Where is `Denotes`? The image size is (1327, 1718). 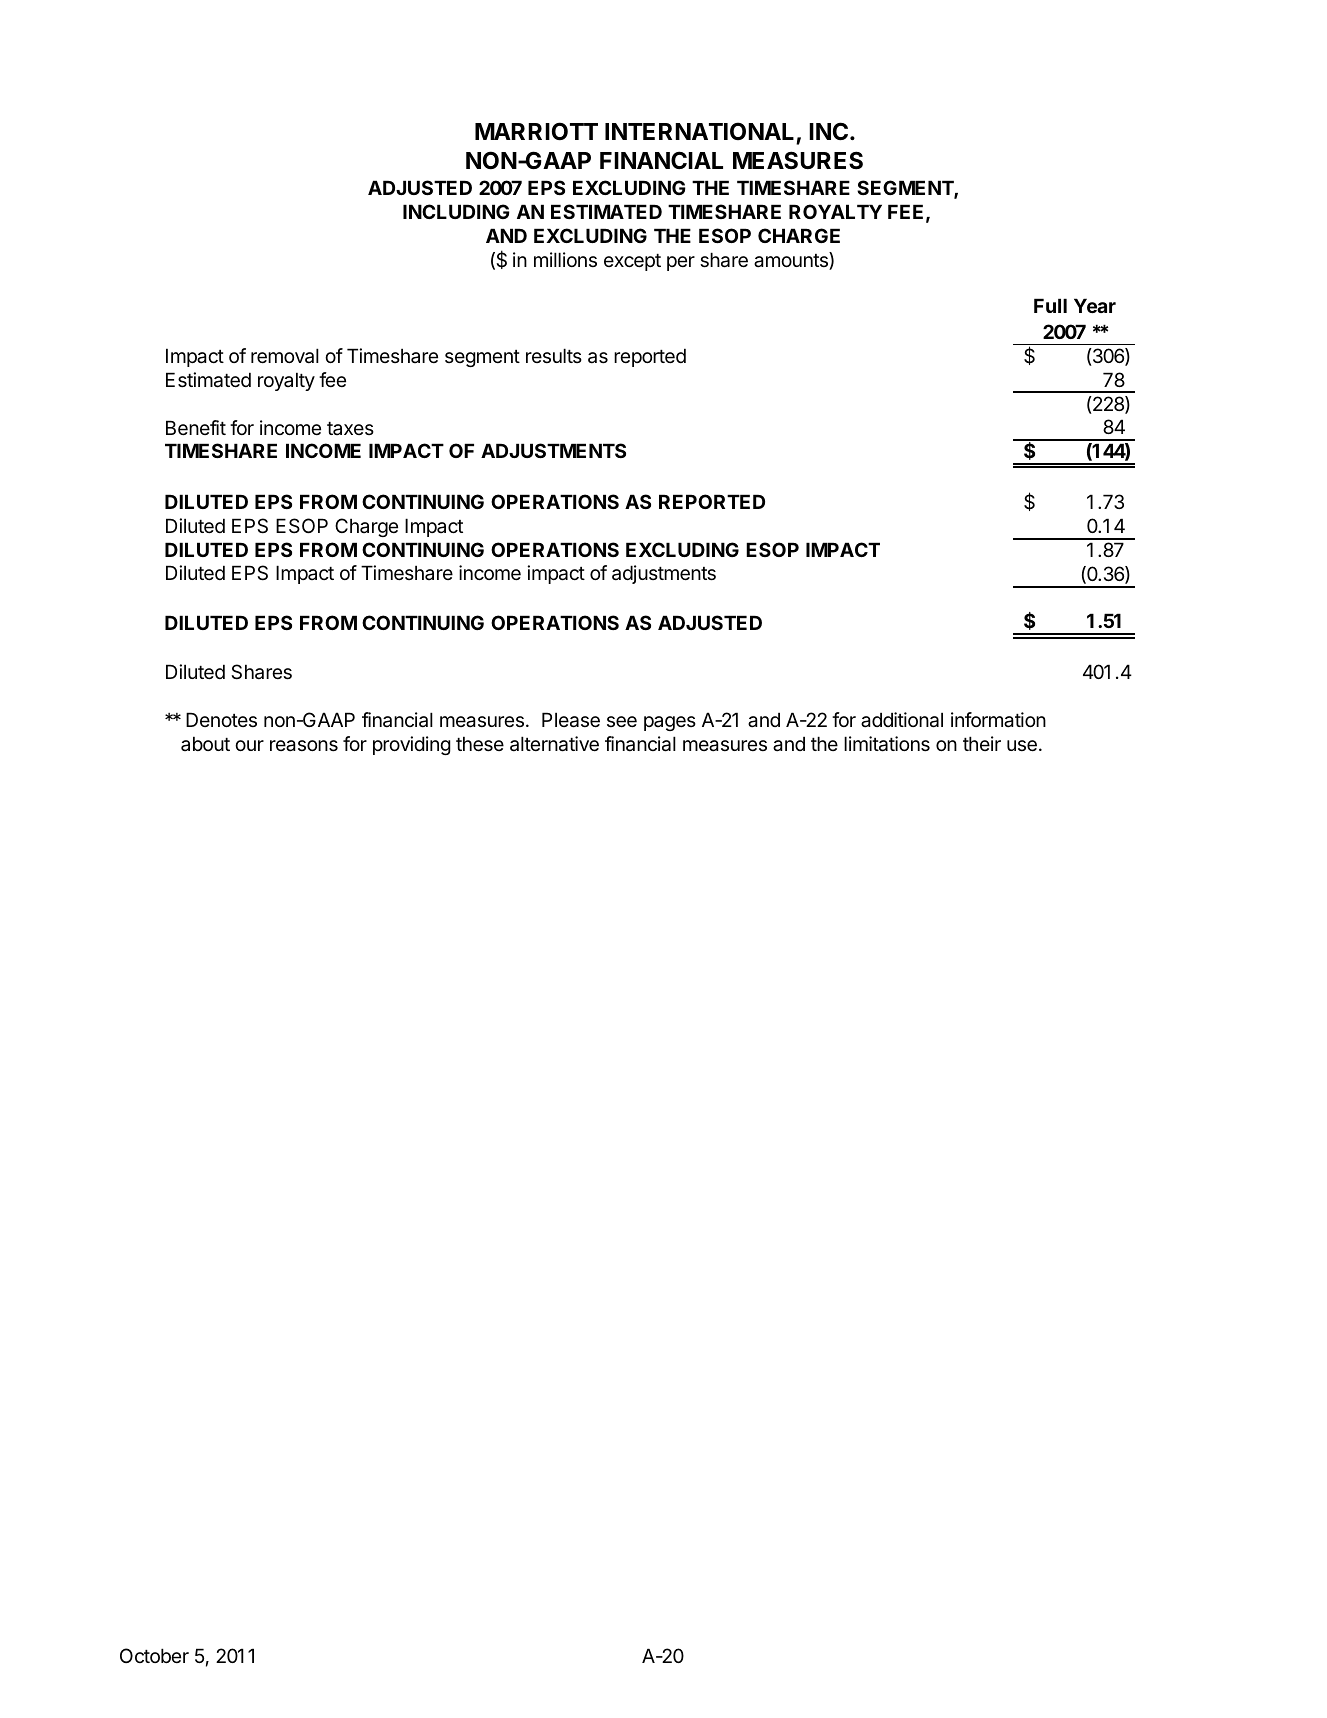 Denotes is located at coordinates (221, 719).
